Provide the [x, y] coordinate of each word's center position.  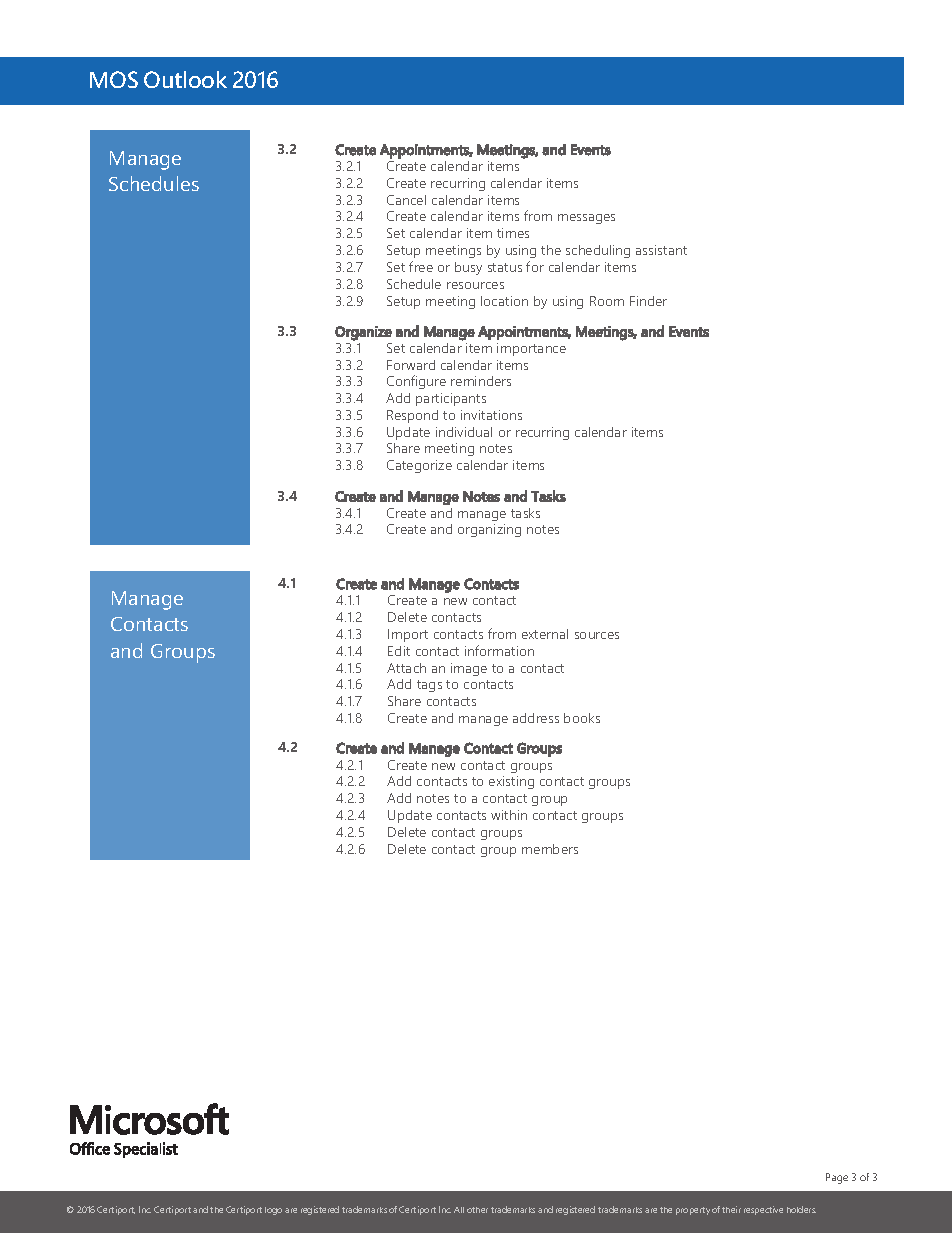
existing [511, 782]
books [582, 718]
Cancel [406, 200]
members [550, 849]
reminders [481, 381]
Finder [648, 301]
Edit [399, 651]
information [499, 650]
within [509, 815]
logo [273, 1211]
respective [763, 1210]
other [477, 1210]
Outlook [185, 79]
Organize [363, 333]
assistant [661, 250]
